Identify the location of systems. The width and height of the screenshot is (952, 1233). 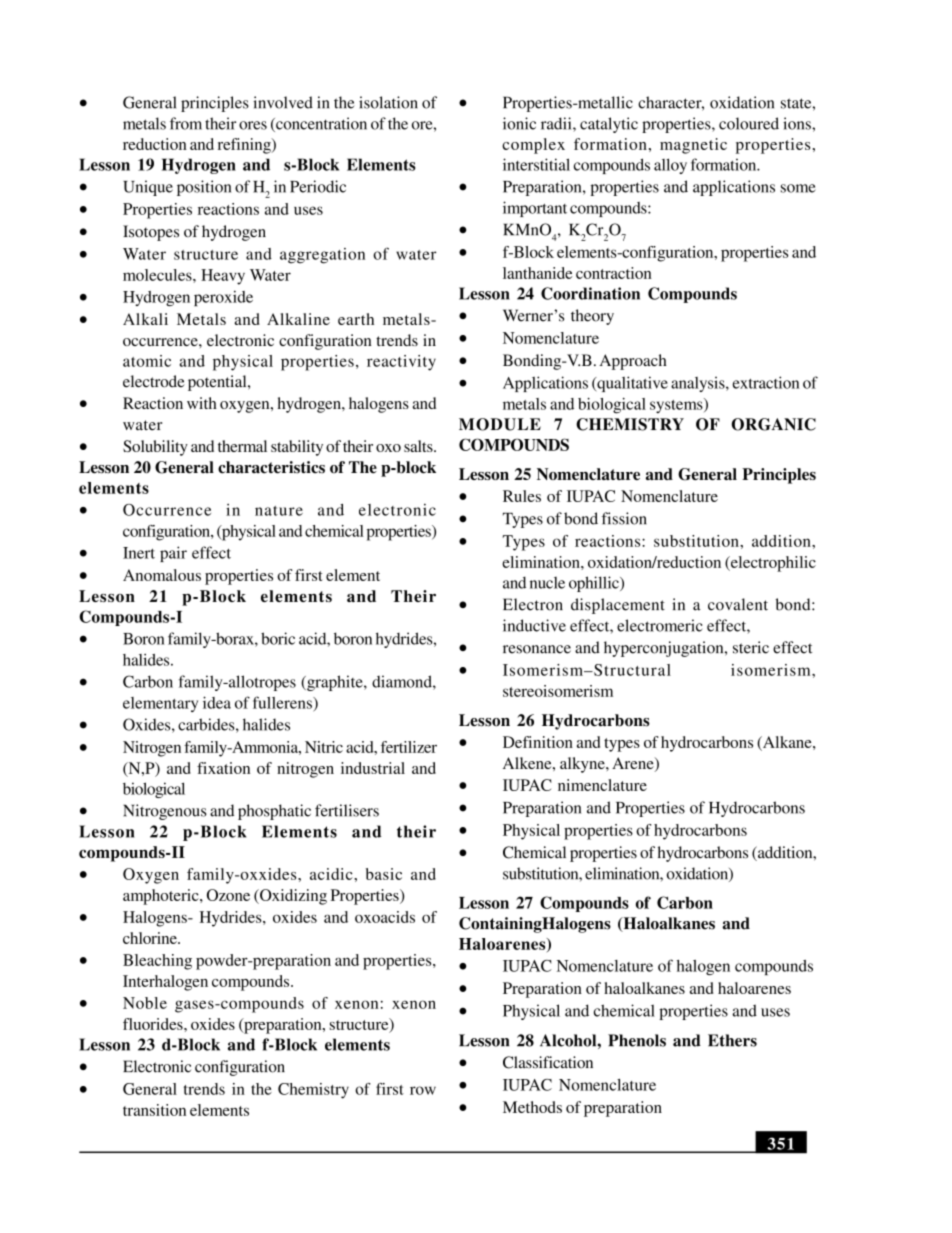
(677, 405).
